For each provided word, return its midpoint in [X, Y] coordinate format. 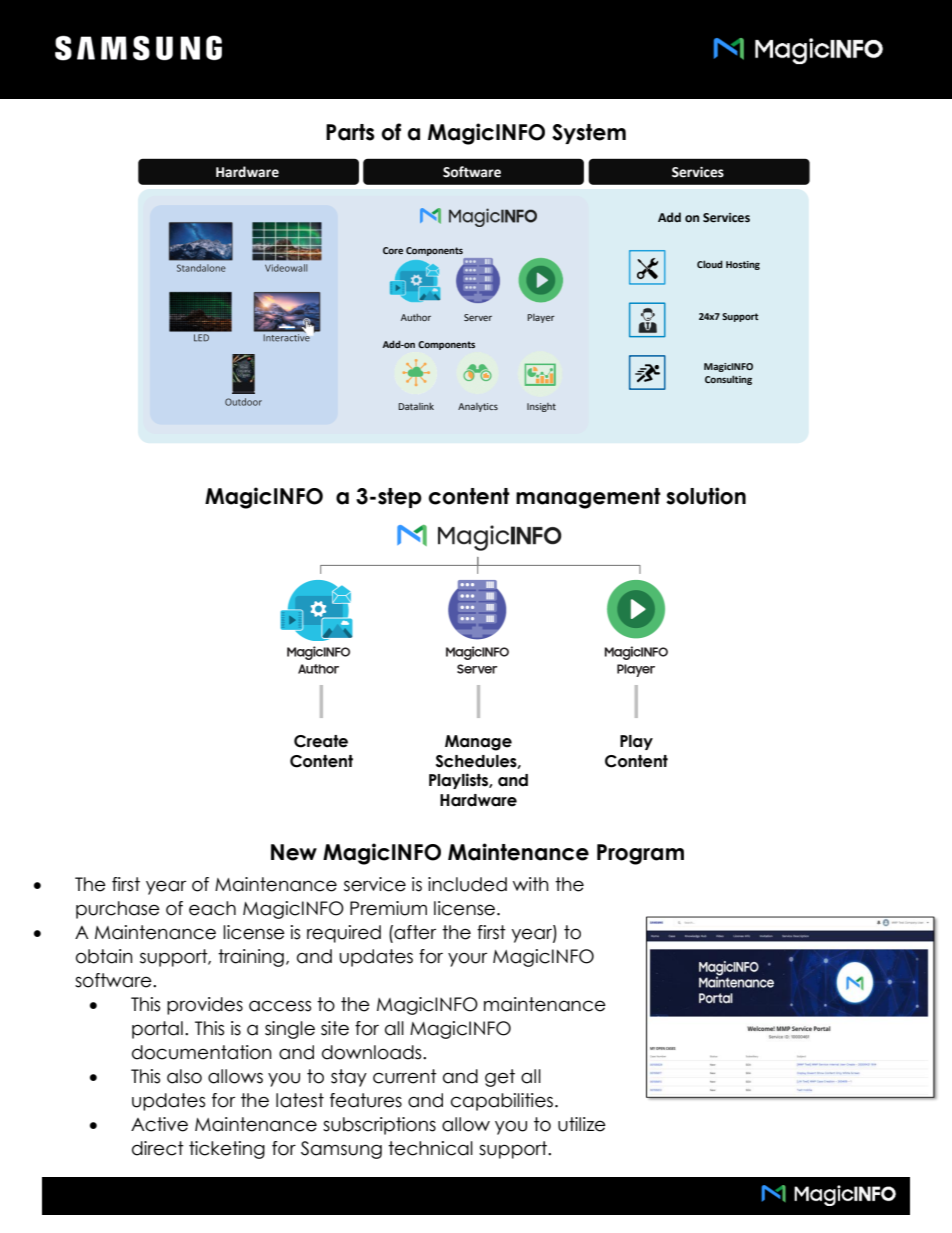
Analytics [478, 407]
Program [640, 854]
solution [706, 496]
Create [321, 741]
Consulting [728, 380]
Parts [350, 132]
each [212, 908]
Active [159, 1124]
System [589, 134]
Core [393, 250]
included [467, 884]
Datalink [416, 406]
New [294, 852]
